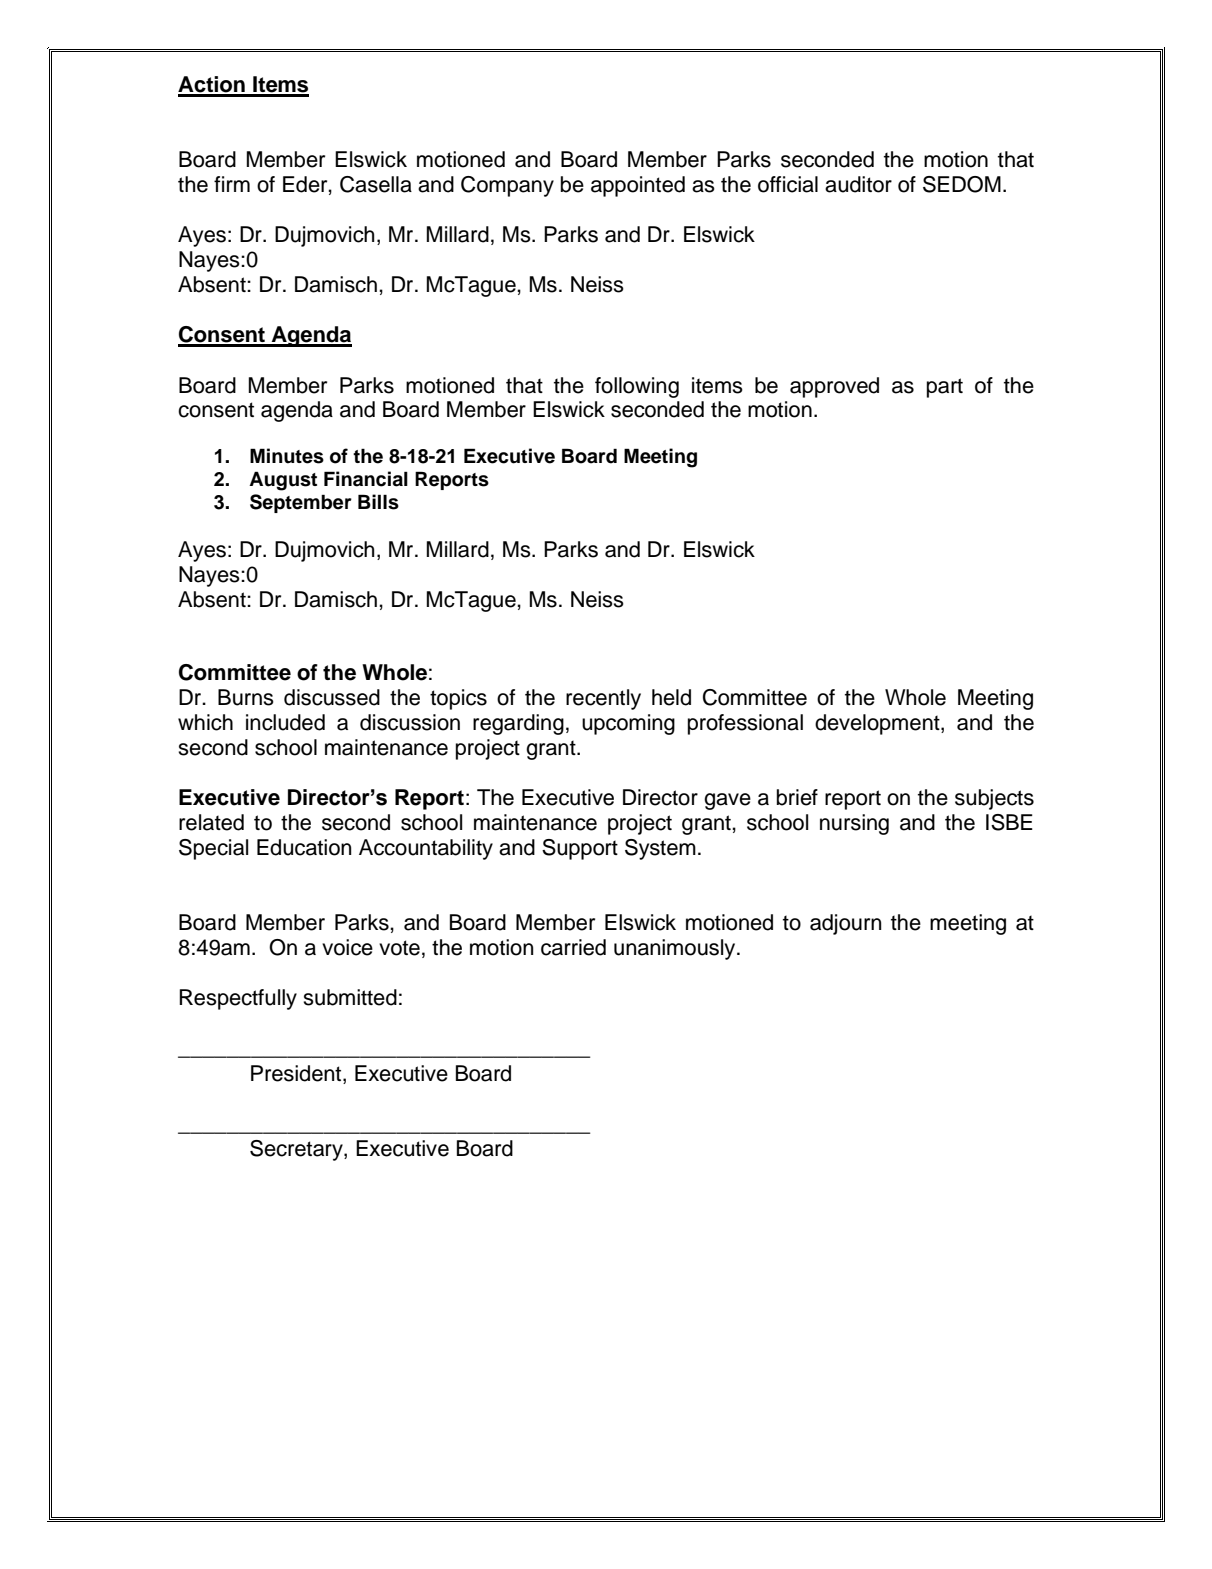 The image size is (1212, 1569). Describe the element at coordinates (858, 184) in the screenshot. I see `auditor` at that location.
